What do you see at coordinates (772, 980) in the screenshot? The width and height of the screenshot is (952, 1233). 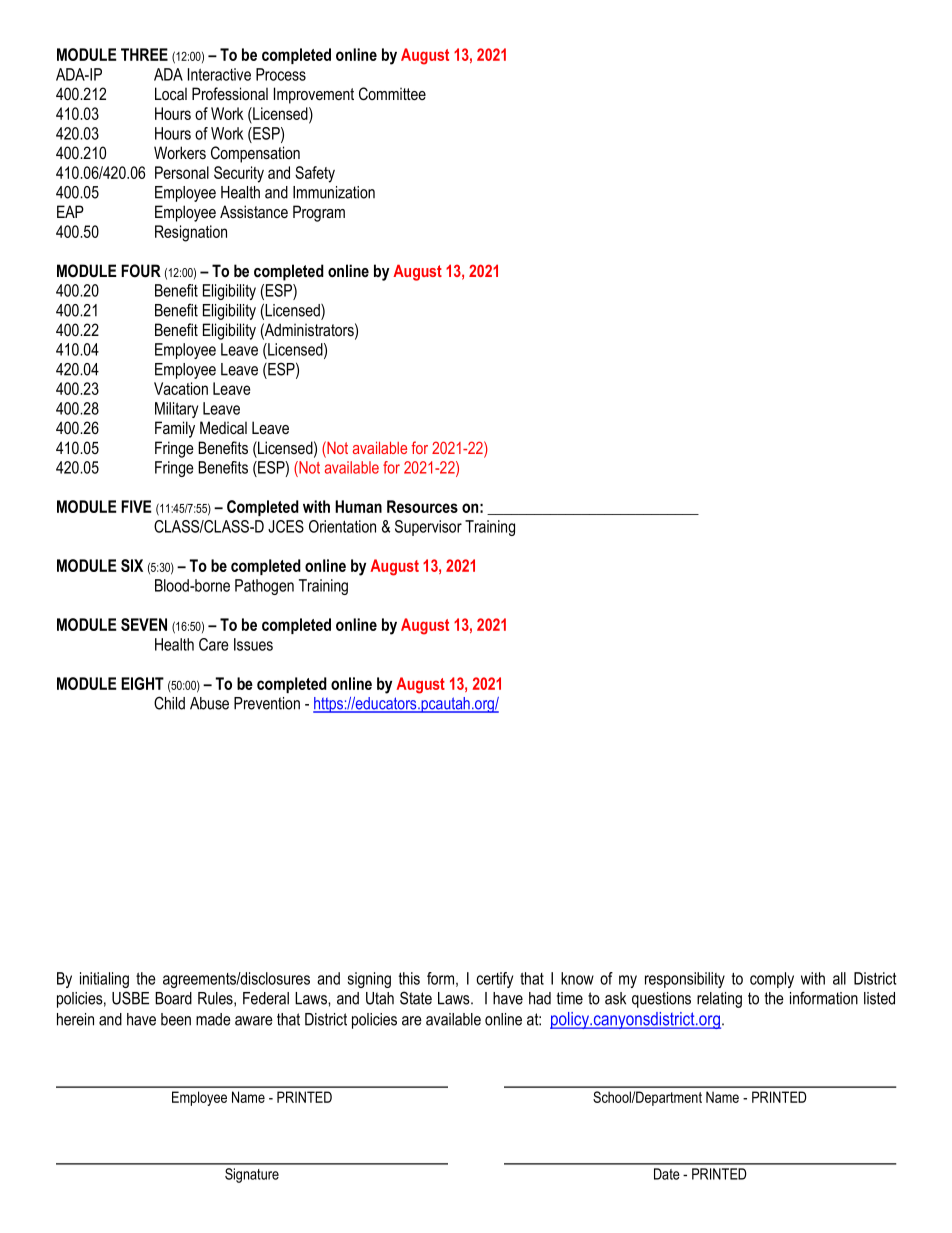 I see `comply` at bounding box center [772, 980].
